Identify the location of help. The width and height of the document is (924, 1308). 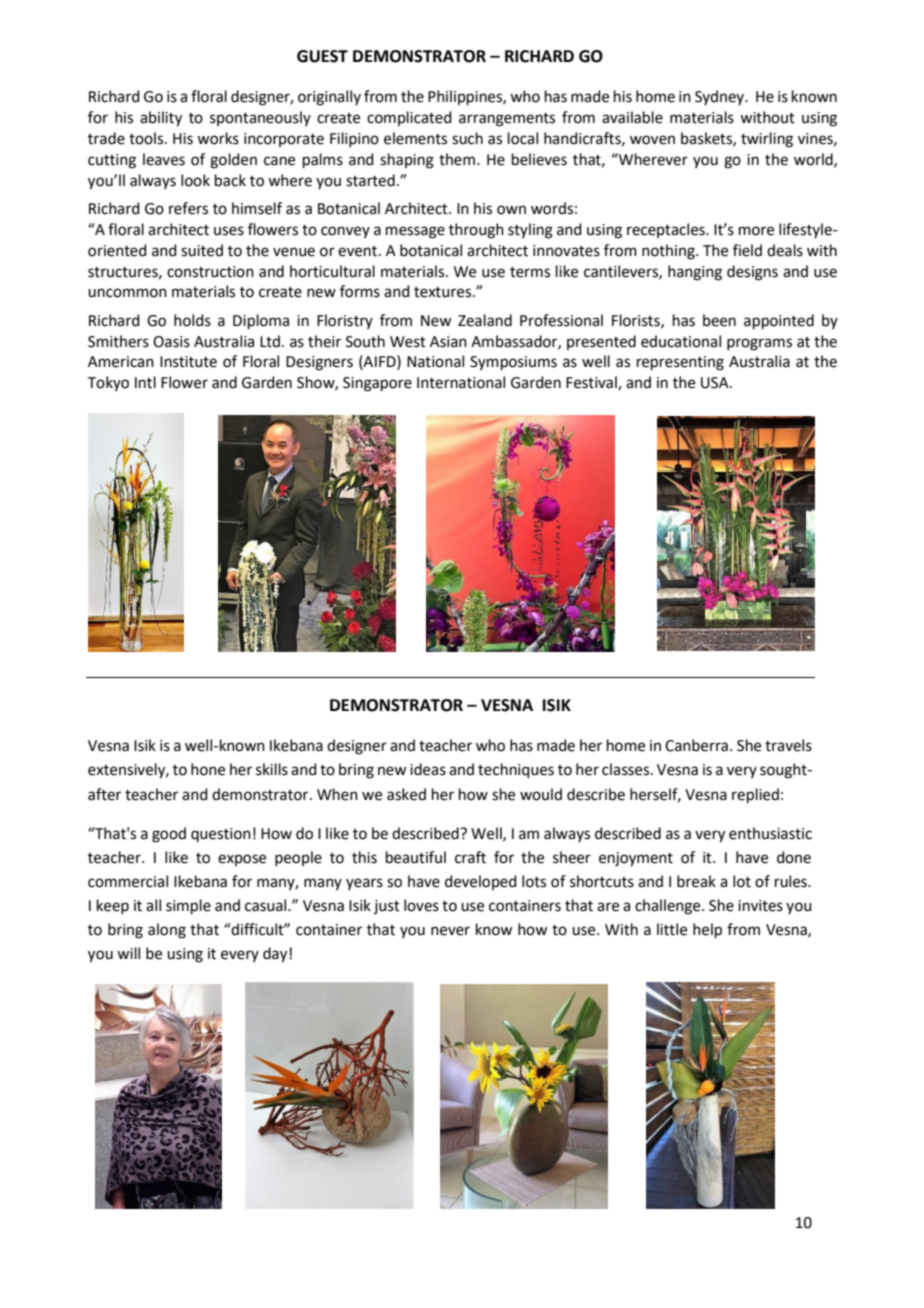
(707, 930).
